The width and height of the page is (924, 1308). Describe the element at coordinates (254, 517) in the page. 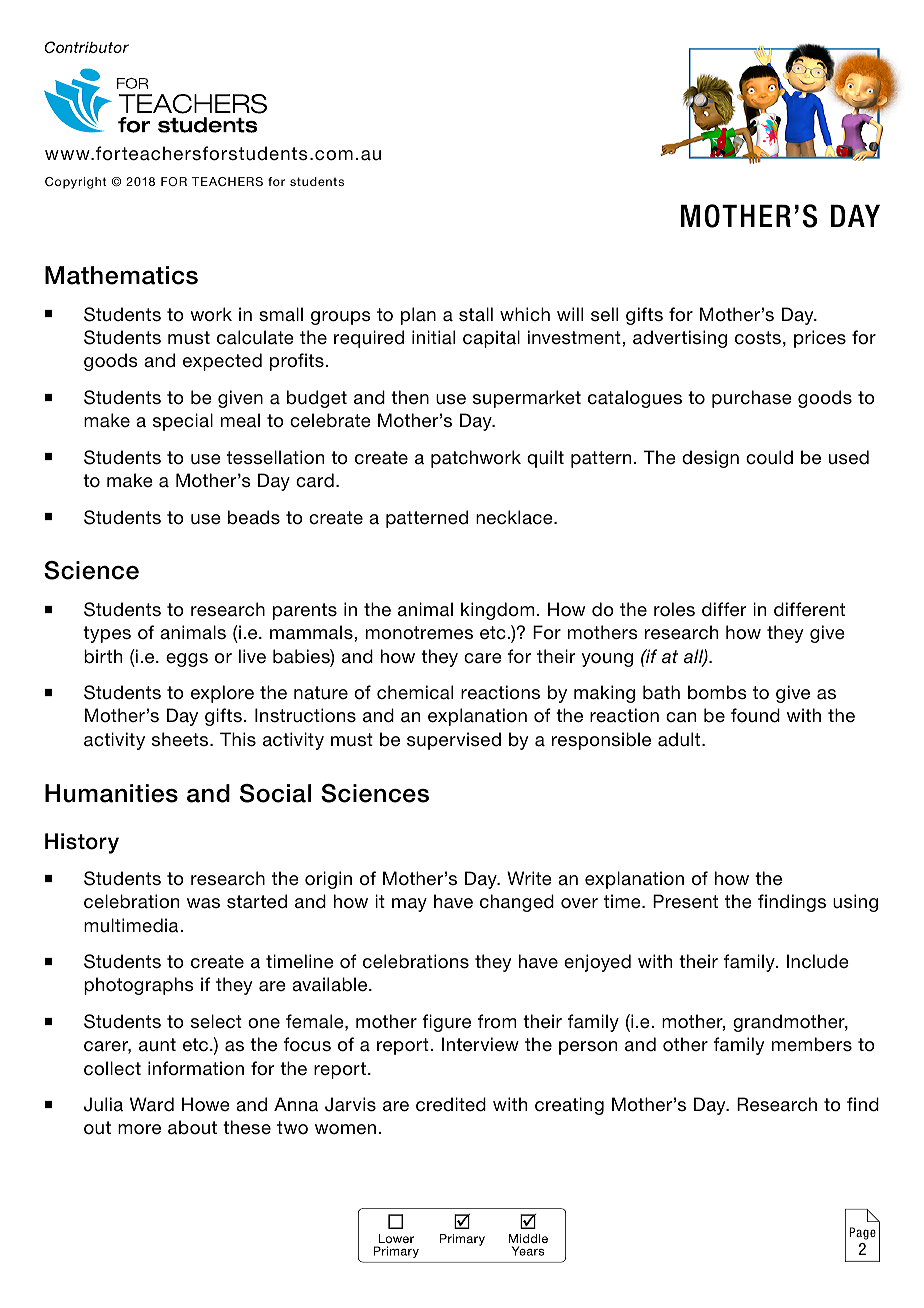

I see `beads` at that location.
